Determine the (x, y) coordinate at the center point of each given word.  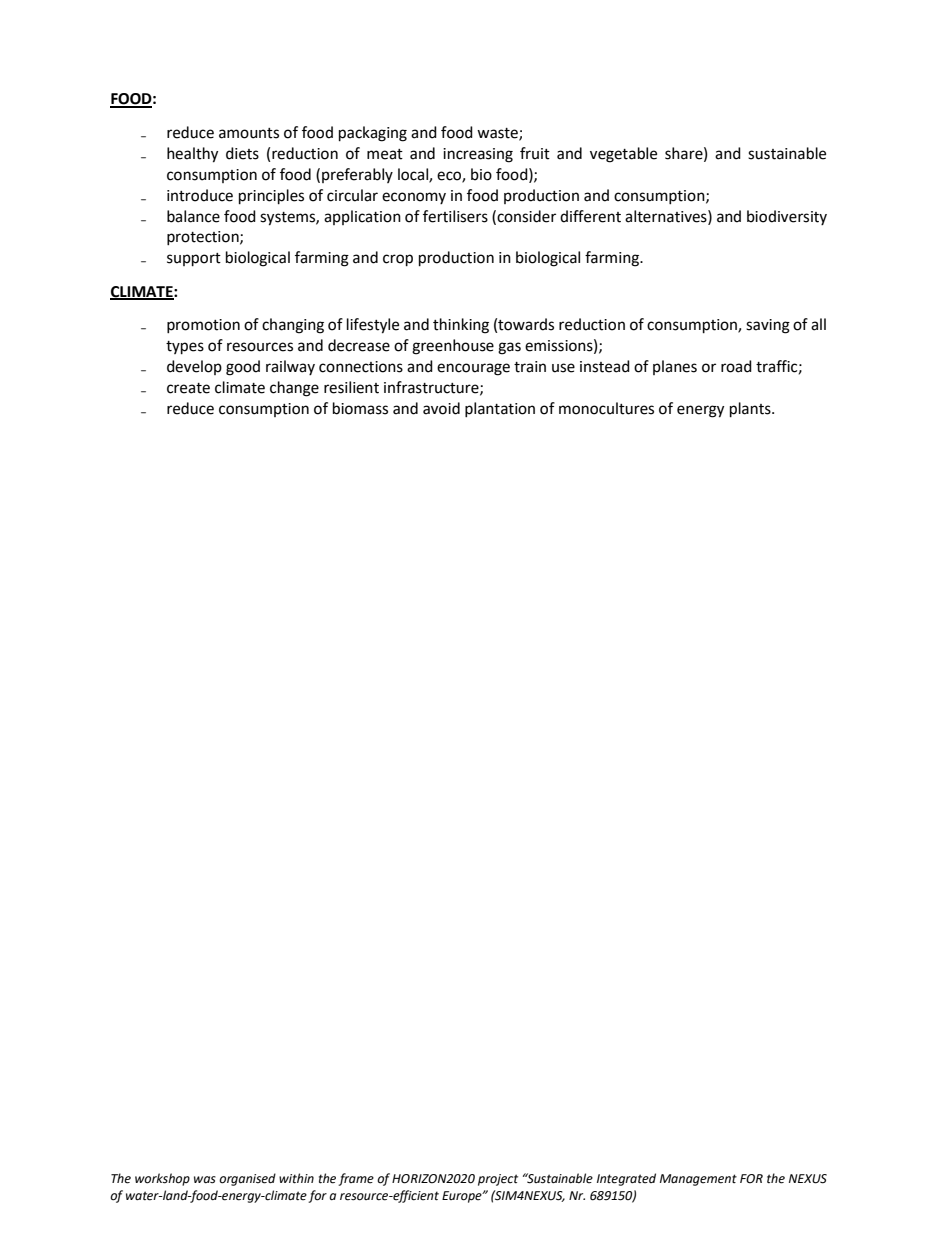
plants (751, 410)
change (294, 389)
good (243, 368)
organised (247, 1179)
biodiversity (787, 217)
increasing (478, 155)
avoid (441, 408)
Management (698, 1180)
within (296, 1178)
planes (675, 367)
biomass (360, 408)
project (498, 1180)
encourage (473, 369)
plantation (500, 409)
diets (242, 153)
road (736, 366)
